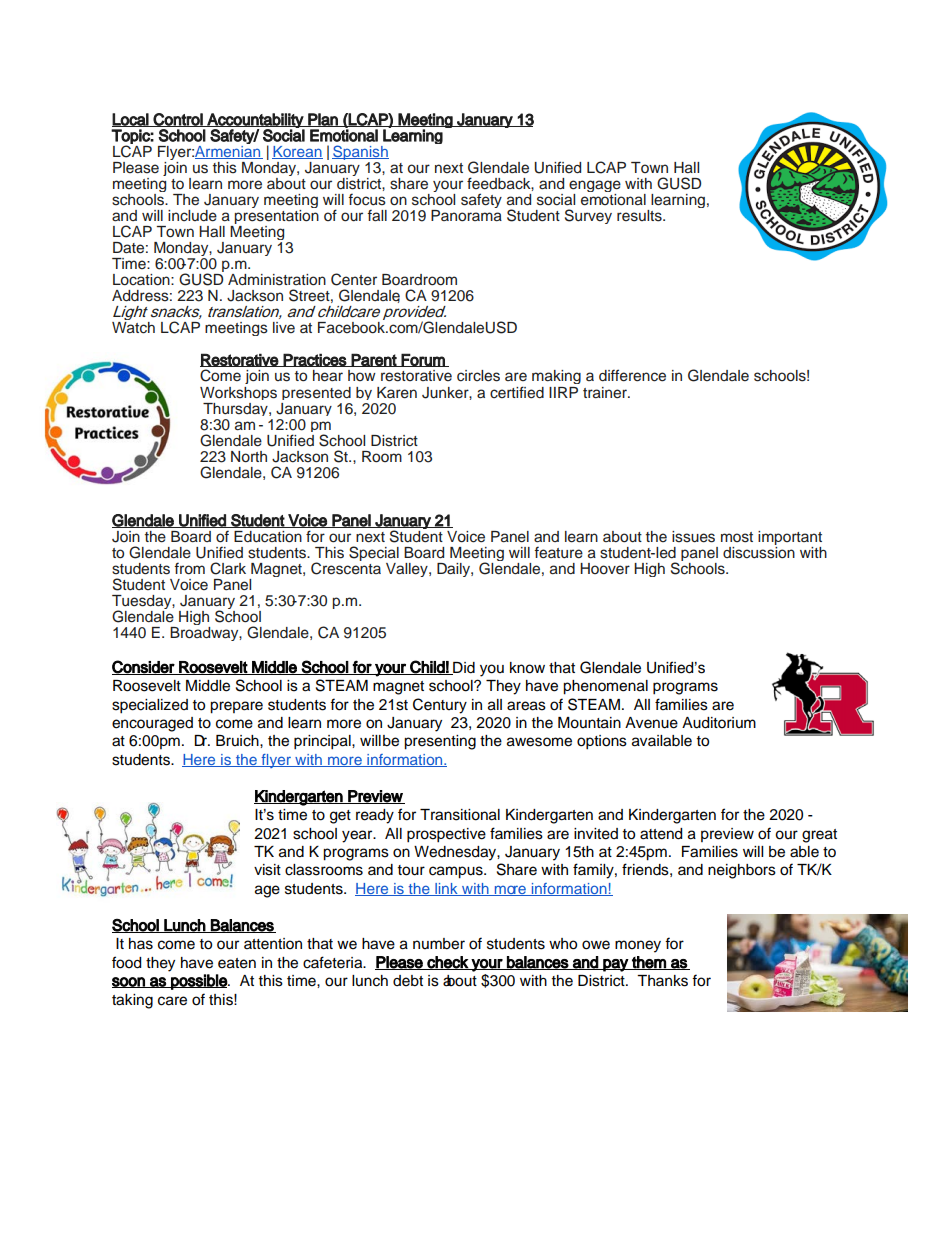  I want to click on Clark, so click(228, 568).
